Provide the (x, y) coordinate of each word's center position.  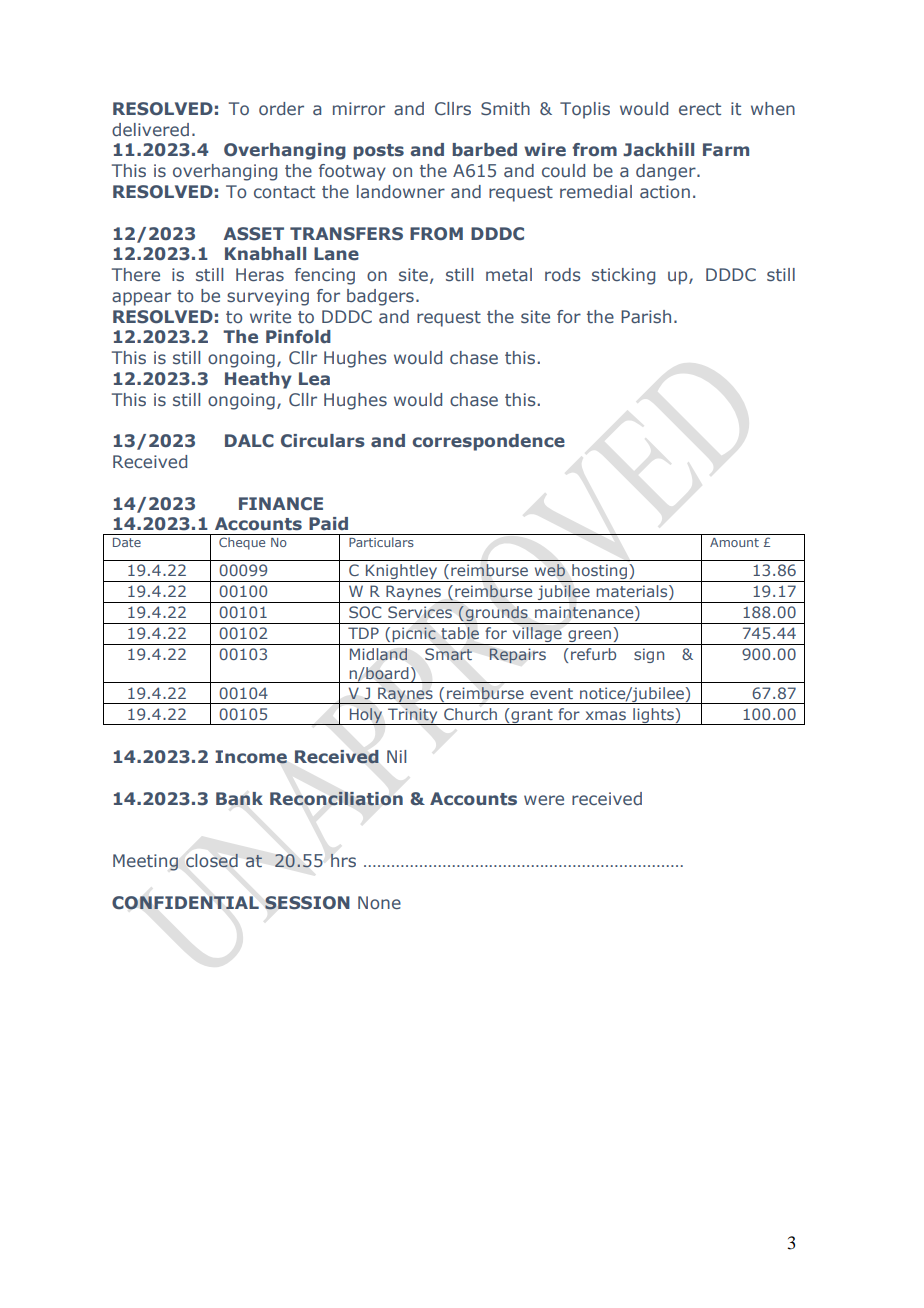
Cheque (242, 543)
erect (700, 109)
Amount (734, 542)
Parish (646, 316)
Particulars (381, 542)
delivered (150, 129)
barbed (484, 149)
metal (509, 274)
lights (653, 716)
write (270, 316)
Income (251, 757)
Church (470, 714)
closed (212, 860)
